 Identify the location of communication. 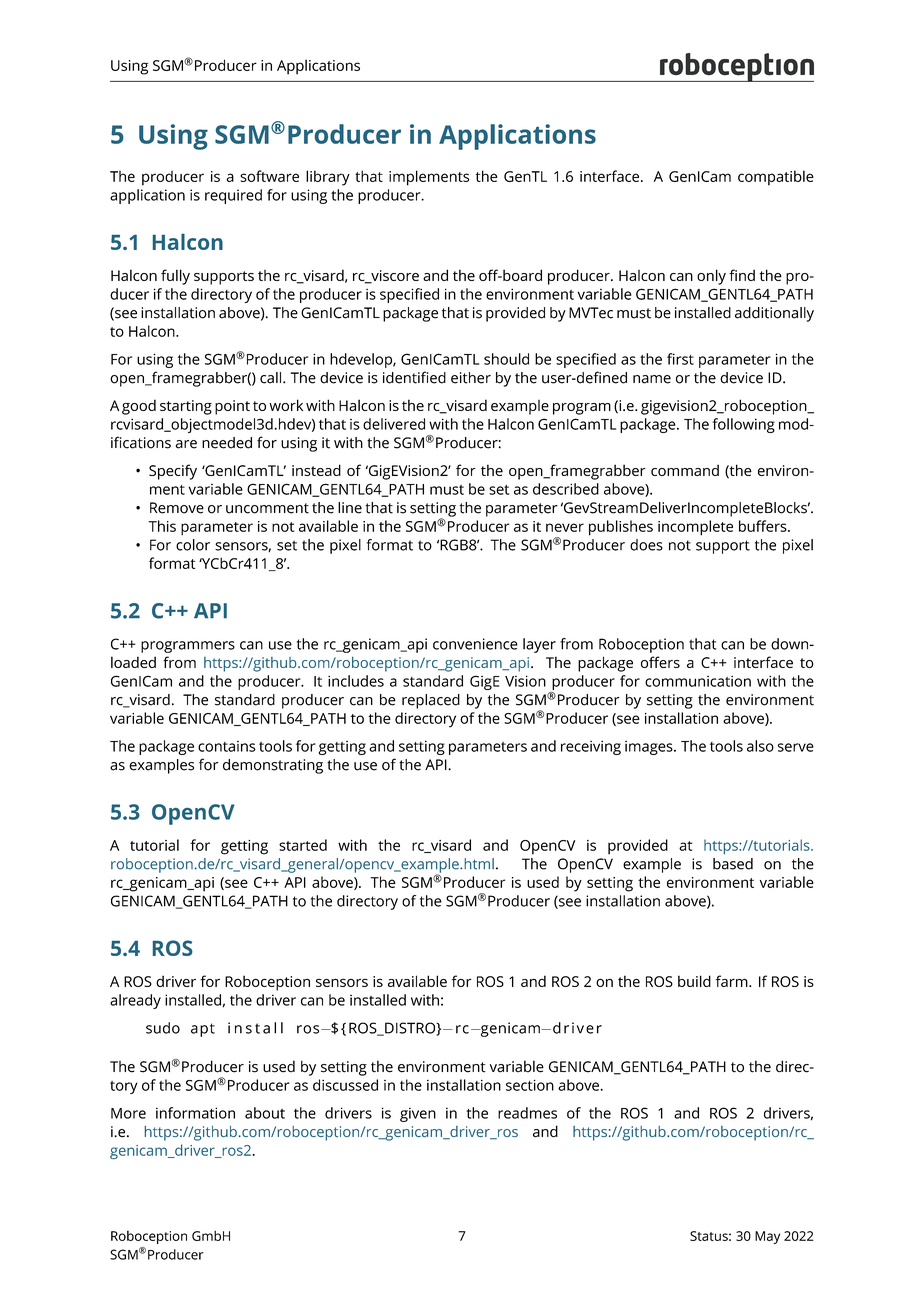
(698, 681).
